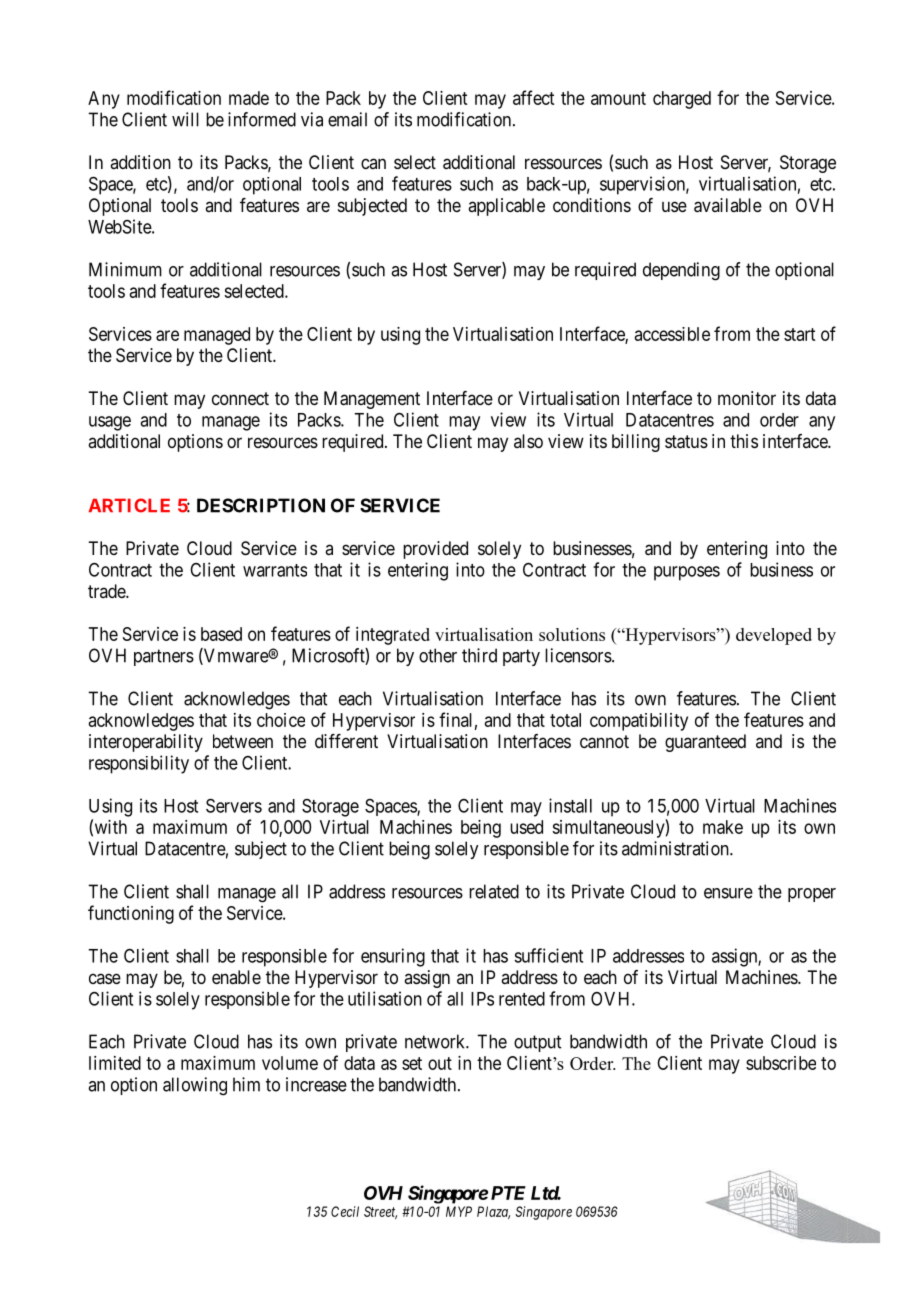 This image has width=924, height=1308. I want to click on ensure, so click(728, 893).
